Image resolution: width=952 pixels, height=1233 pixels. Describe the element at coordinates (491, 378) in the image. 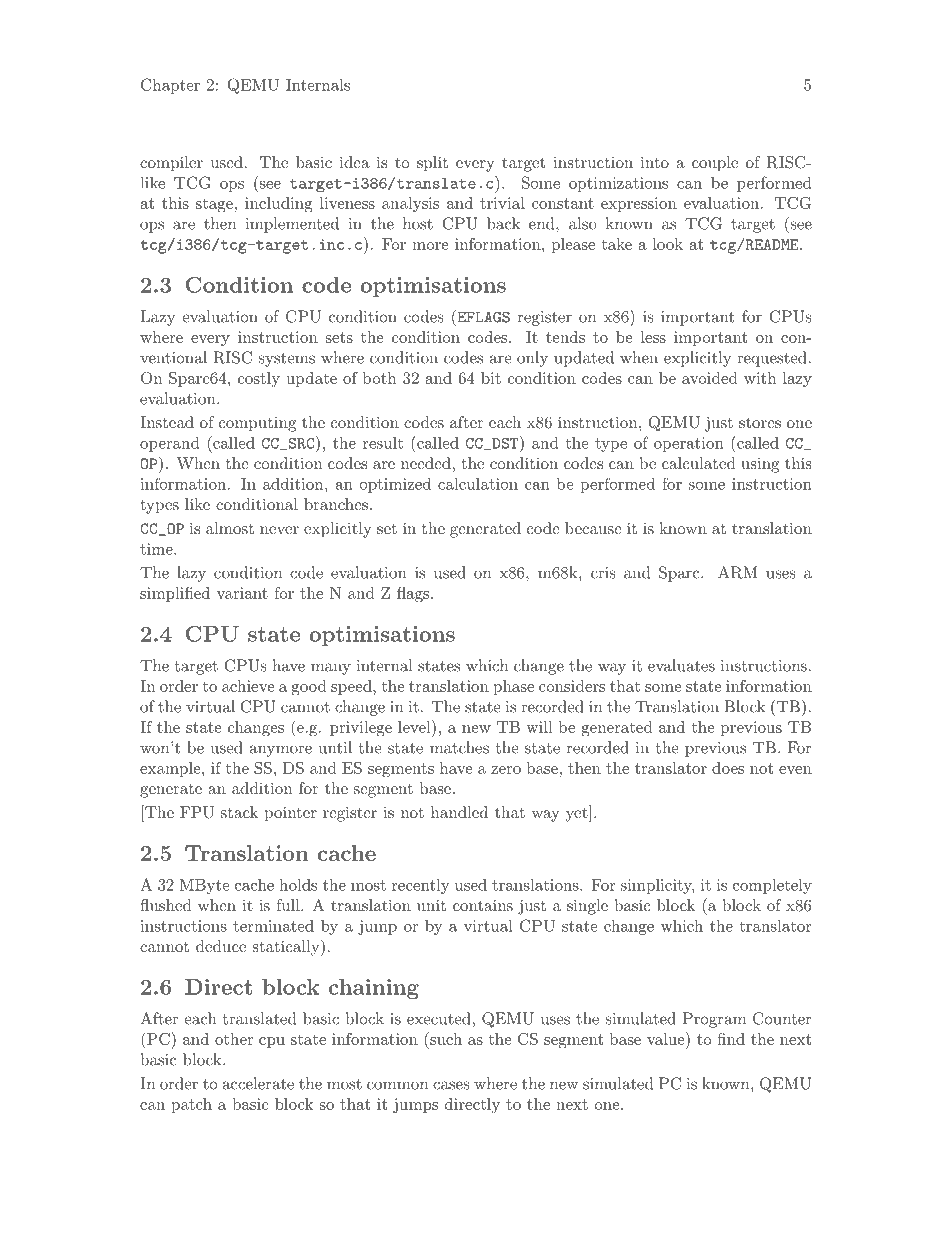

I see `bit` at that location.
